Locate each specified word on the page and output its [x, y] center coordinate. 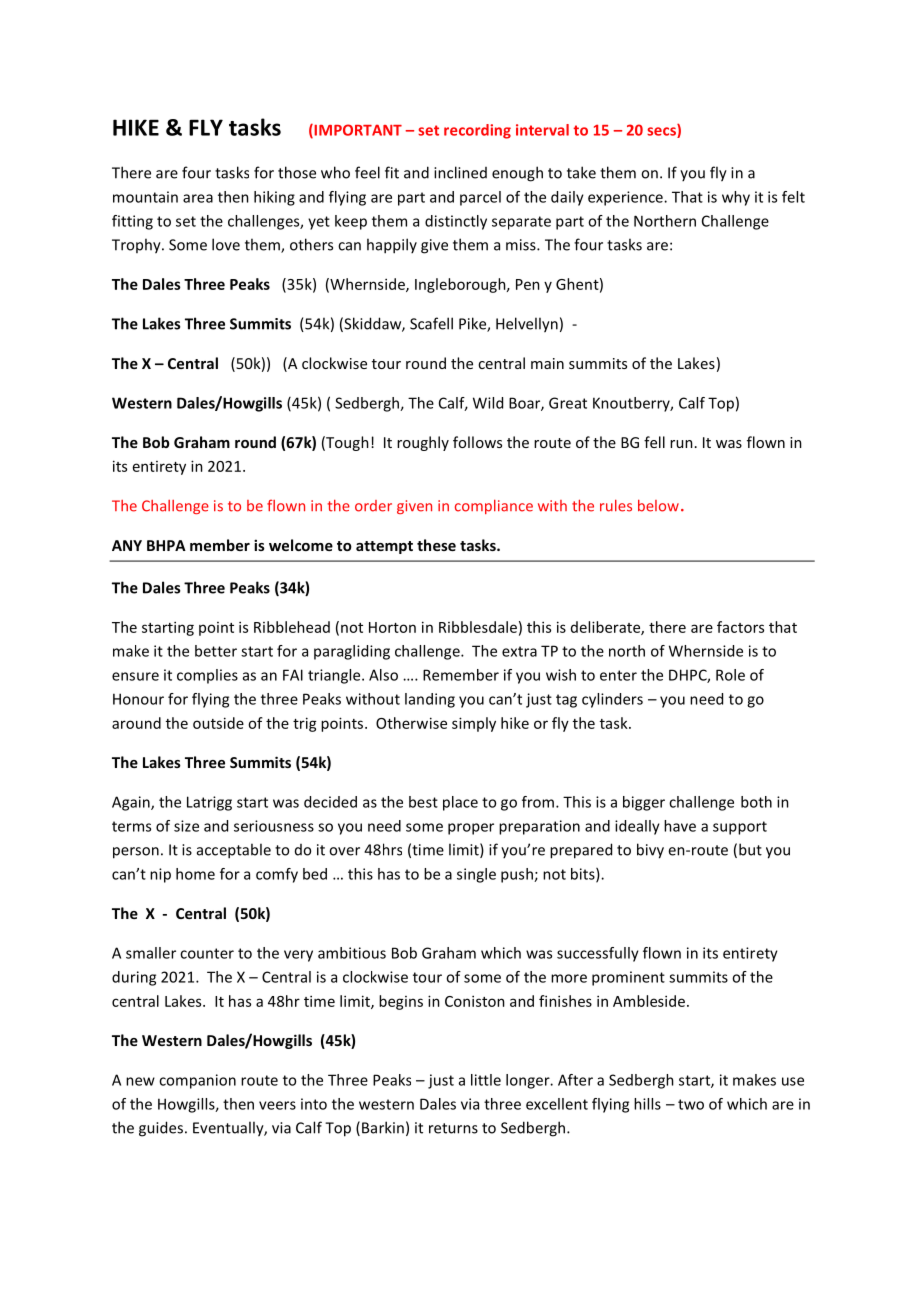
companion [197, 1081]
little [486, 1080]
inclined [460, 172]
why [736, 198]
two [691, 1104]
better [216, 651]
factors [740, 627]
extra [519, 651]
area [198, 198]
